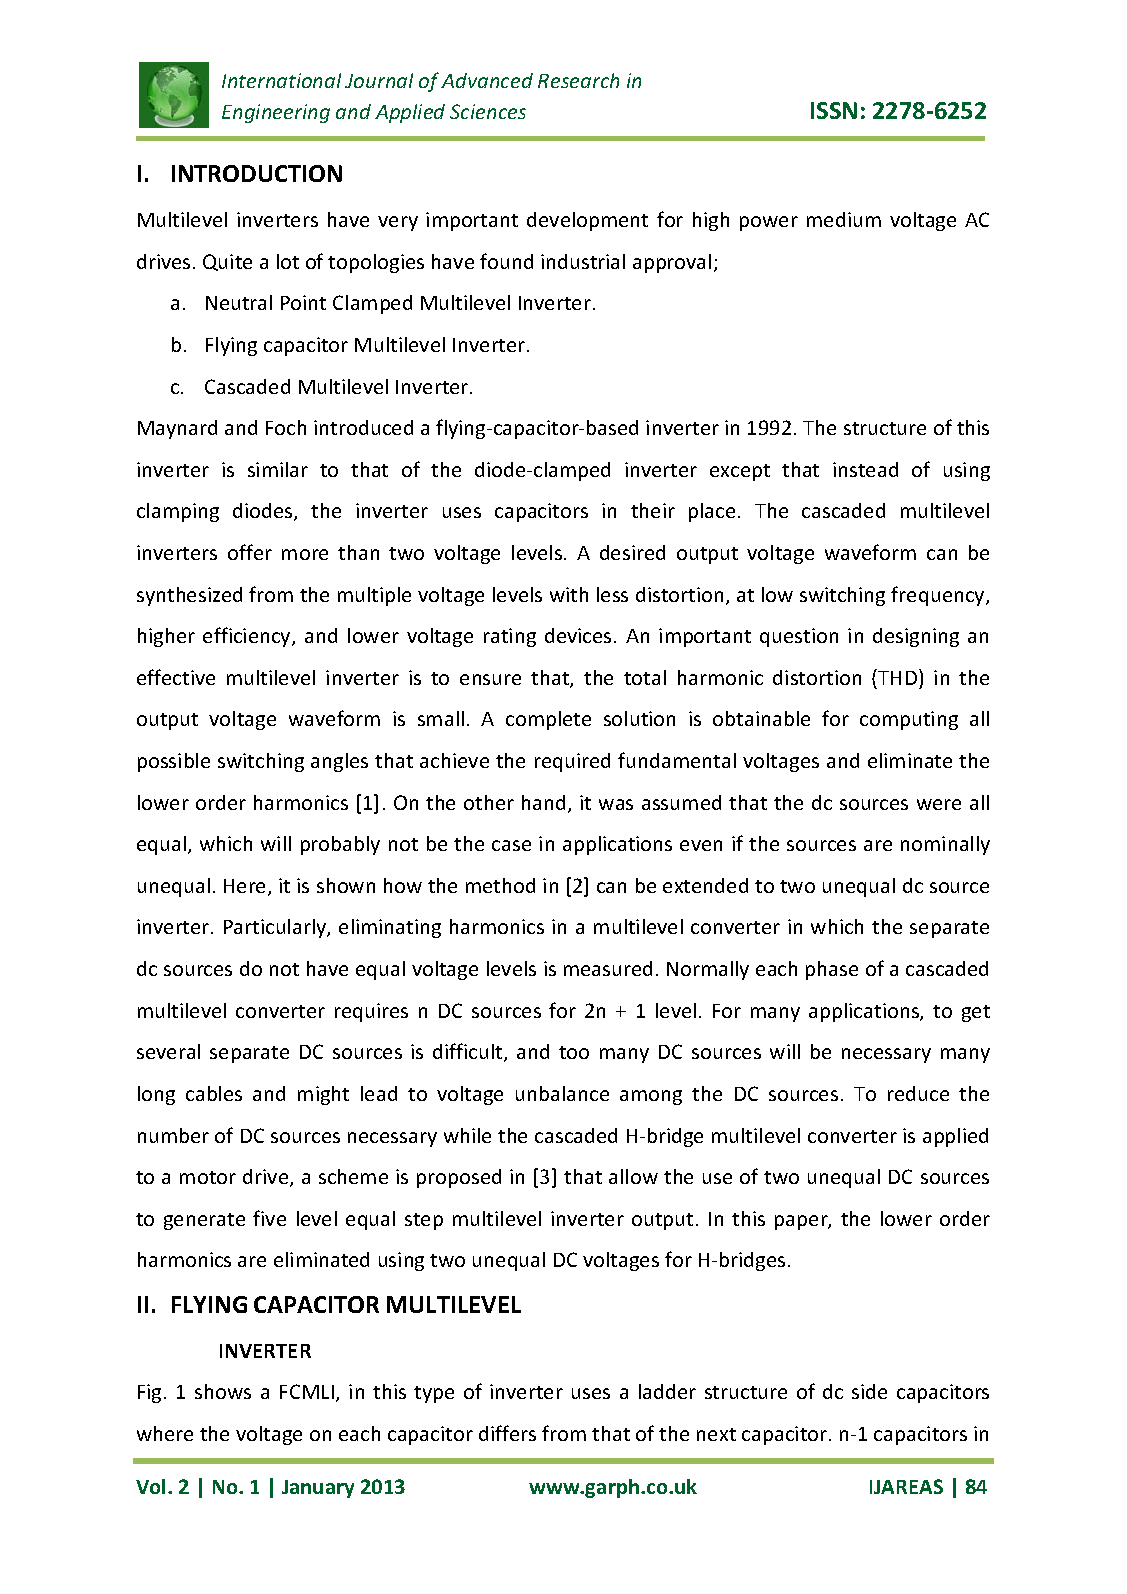  I want to click on were, so click(939, 804).
